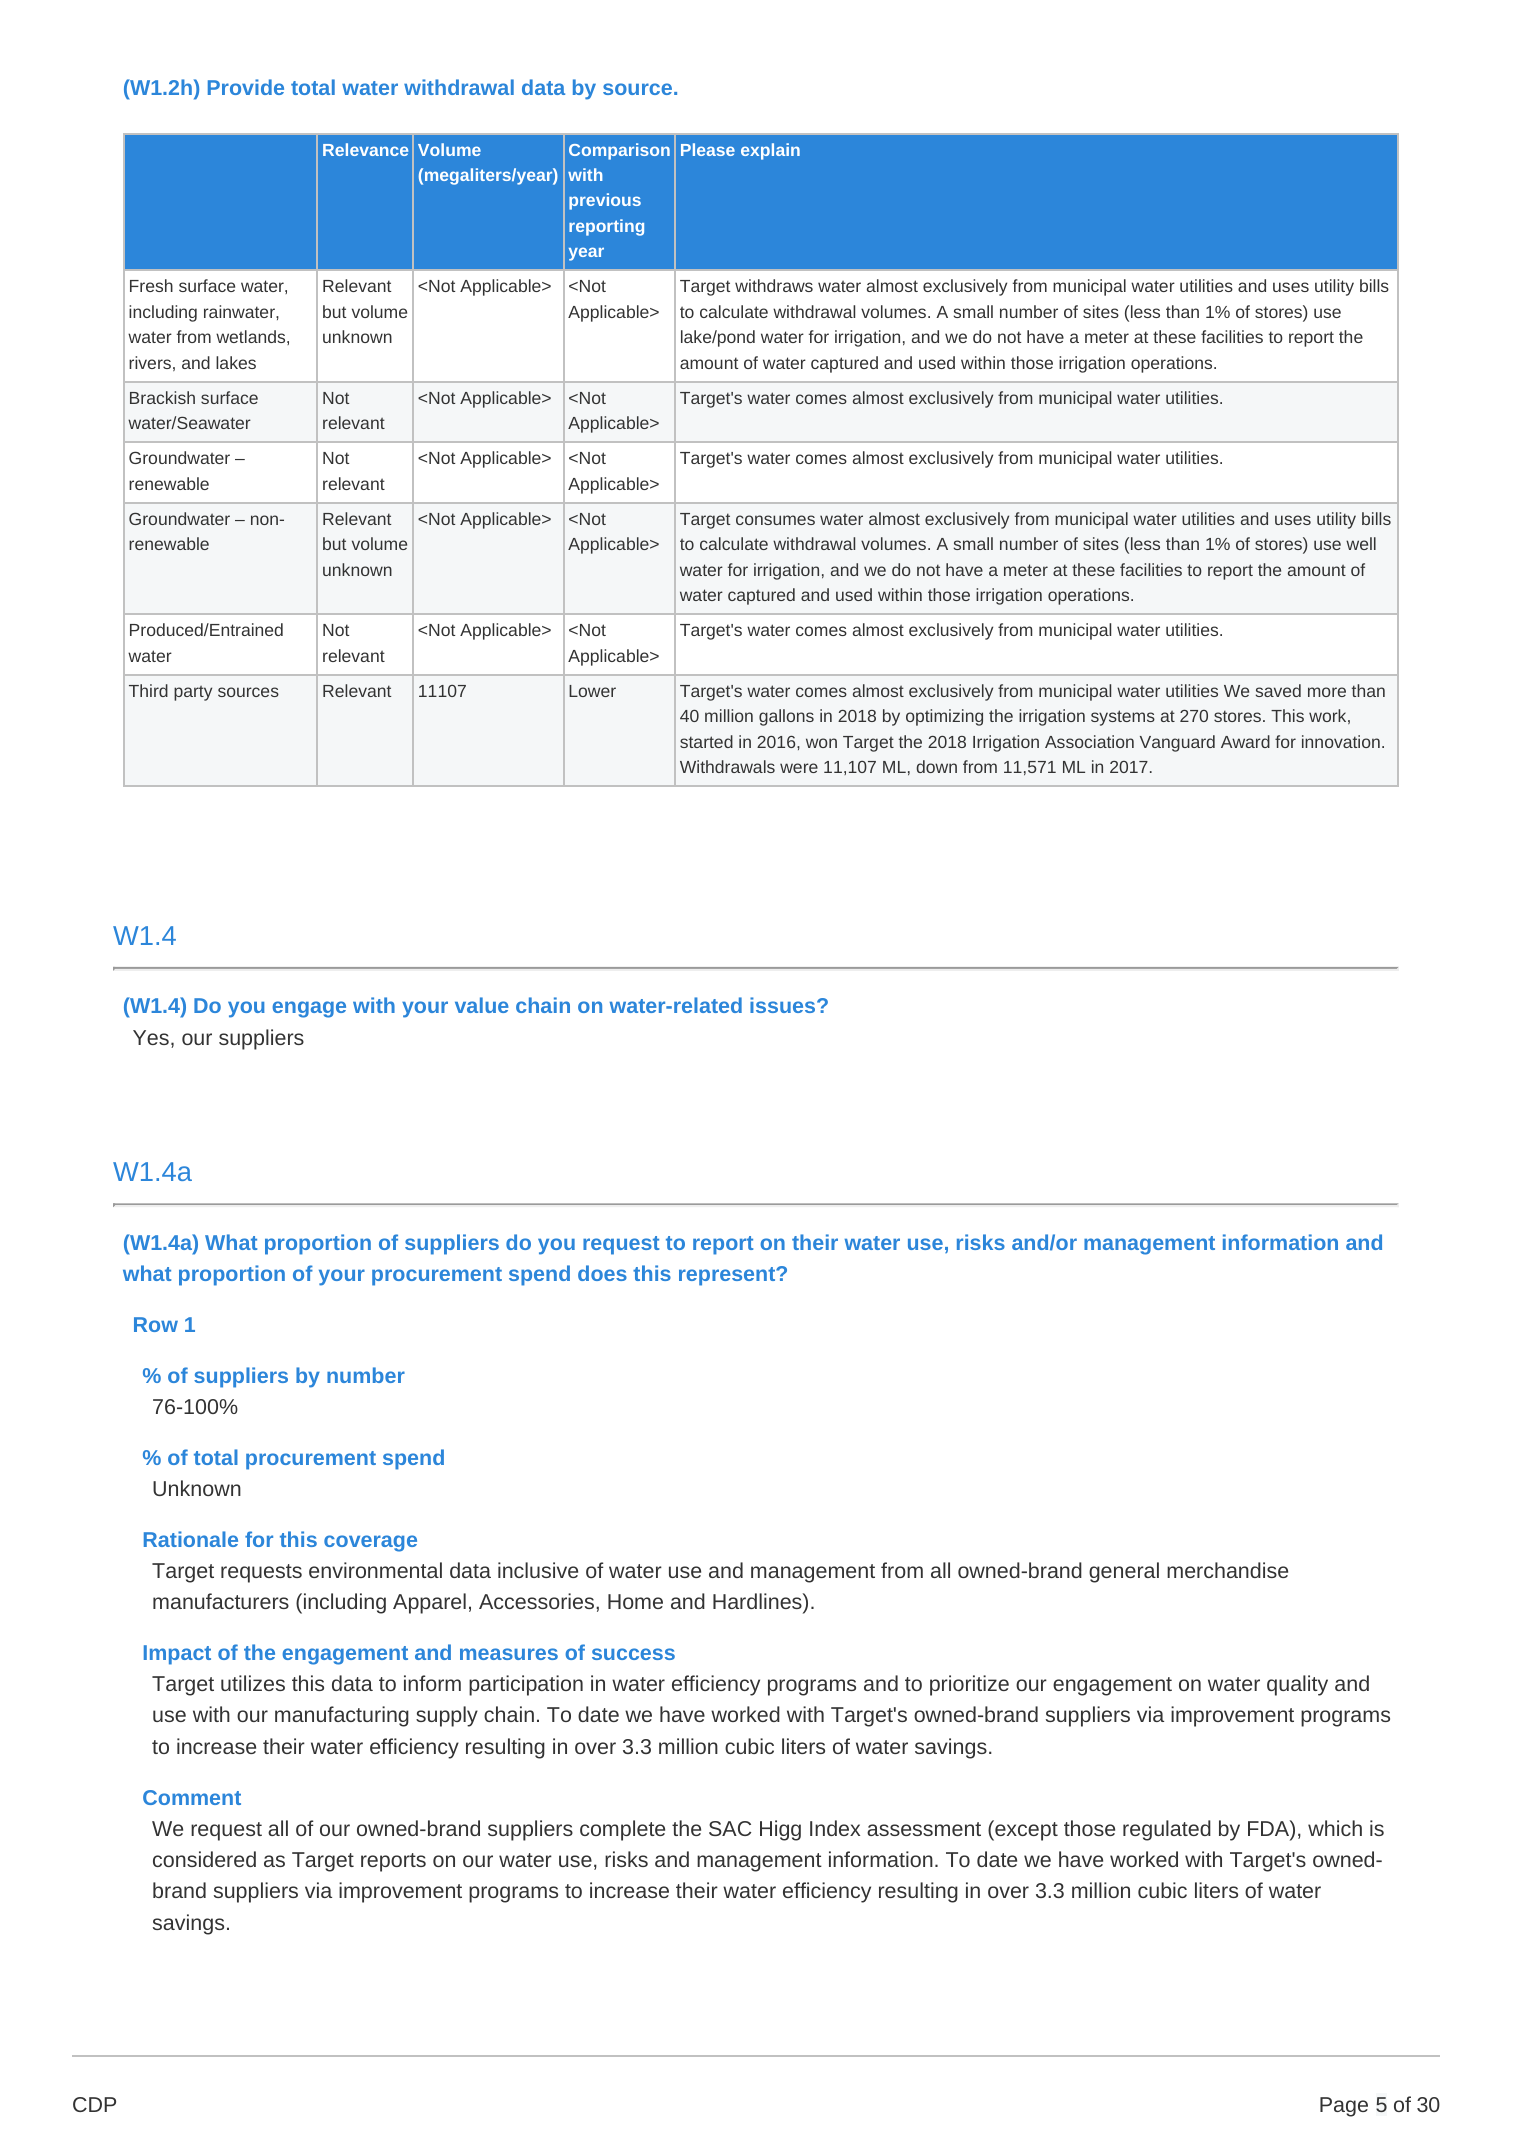 This document has height=2142, width=1514. Describe the element at coordinates (770, 151) in the document. I see `explain` at that location.
